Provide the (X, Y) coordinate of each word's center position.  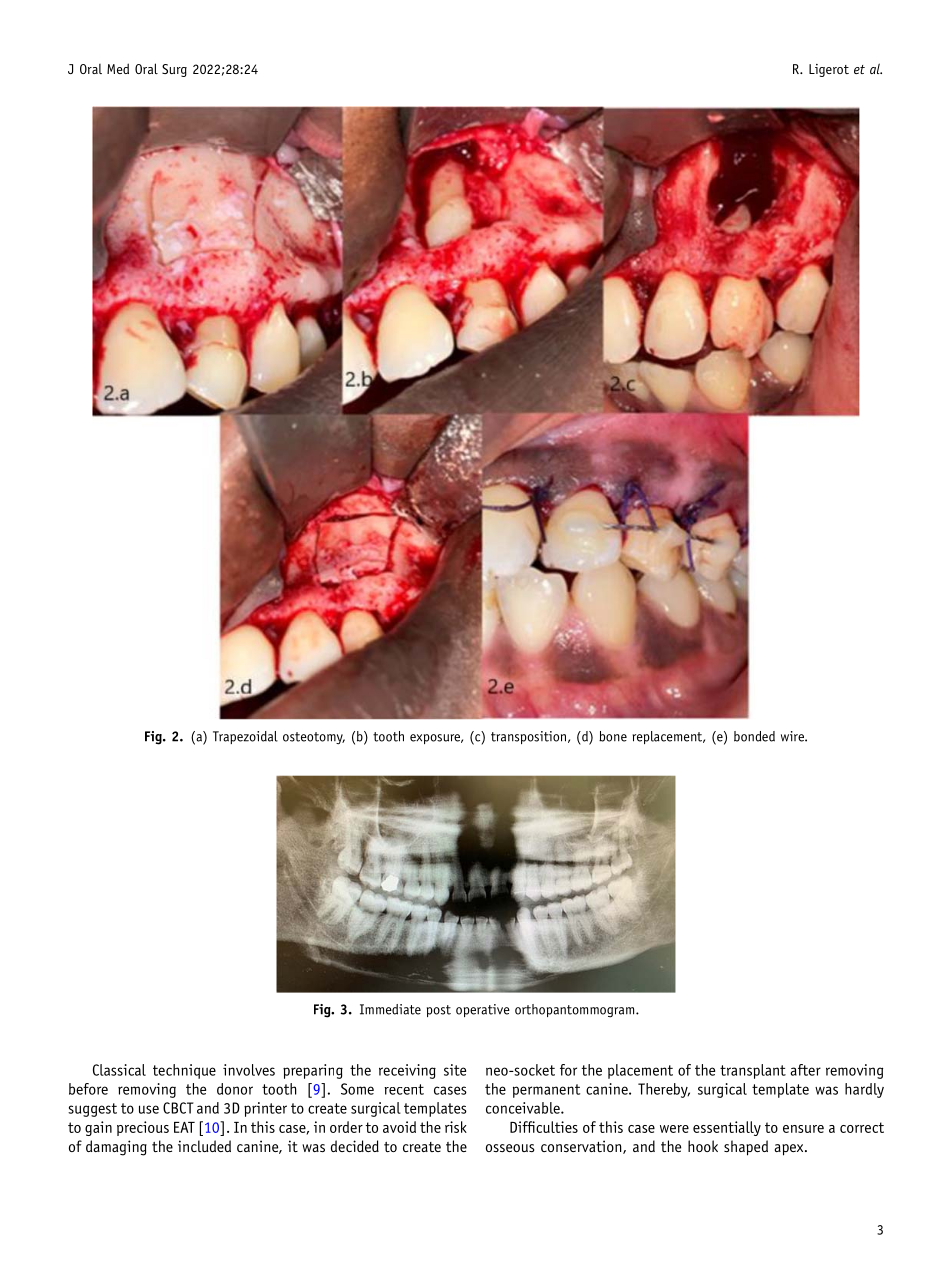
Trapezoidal (245, 737)
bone (613, 736)
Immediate (390, 1009)
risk (456, 1127)
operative (483, 1010)
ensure (803, 1129)
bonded (754, 736)
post (439, 1011)
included (204, 1146)
